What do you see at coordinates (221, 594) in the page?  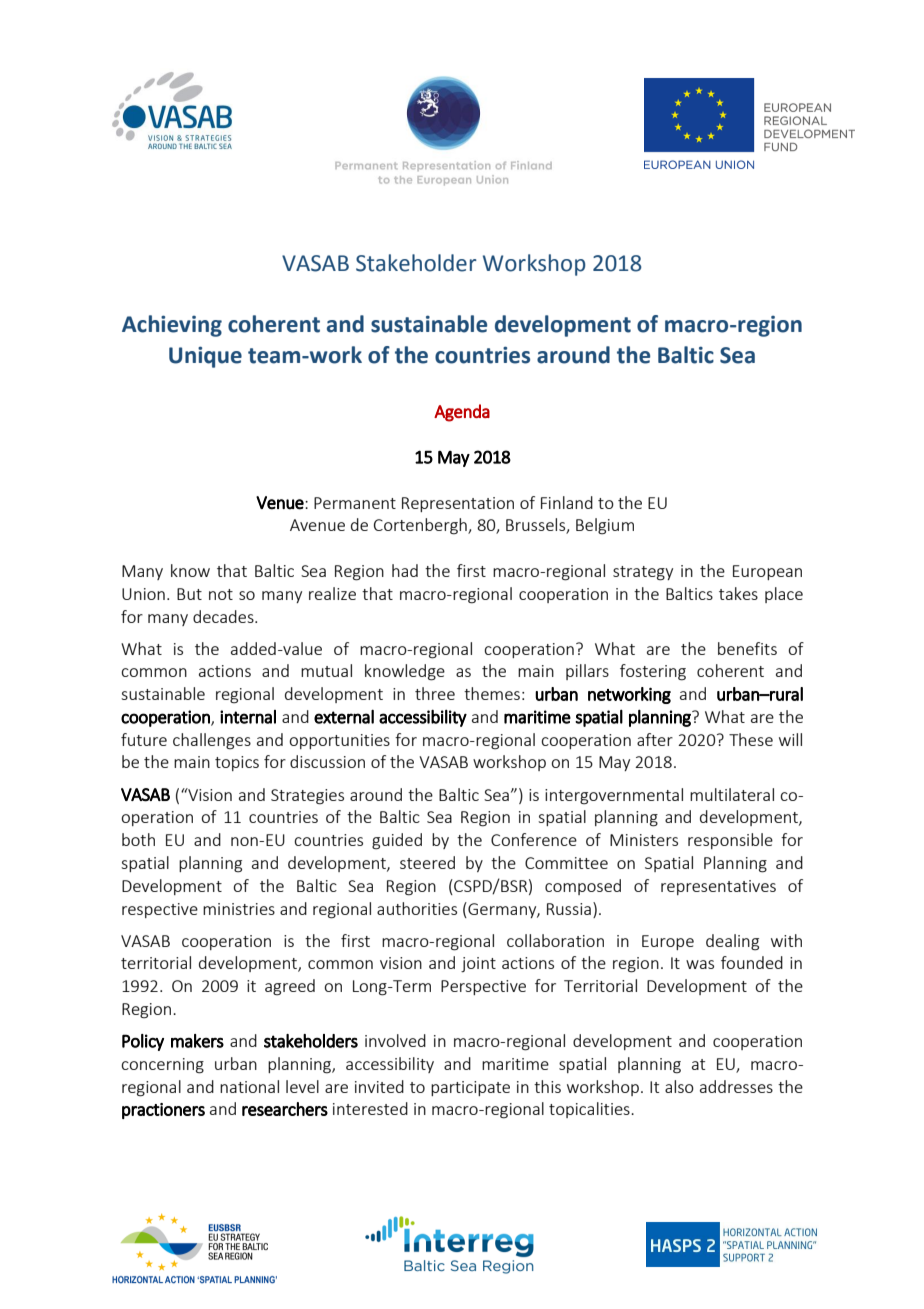 I see `not` at bounding box center [221, 594].
